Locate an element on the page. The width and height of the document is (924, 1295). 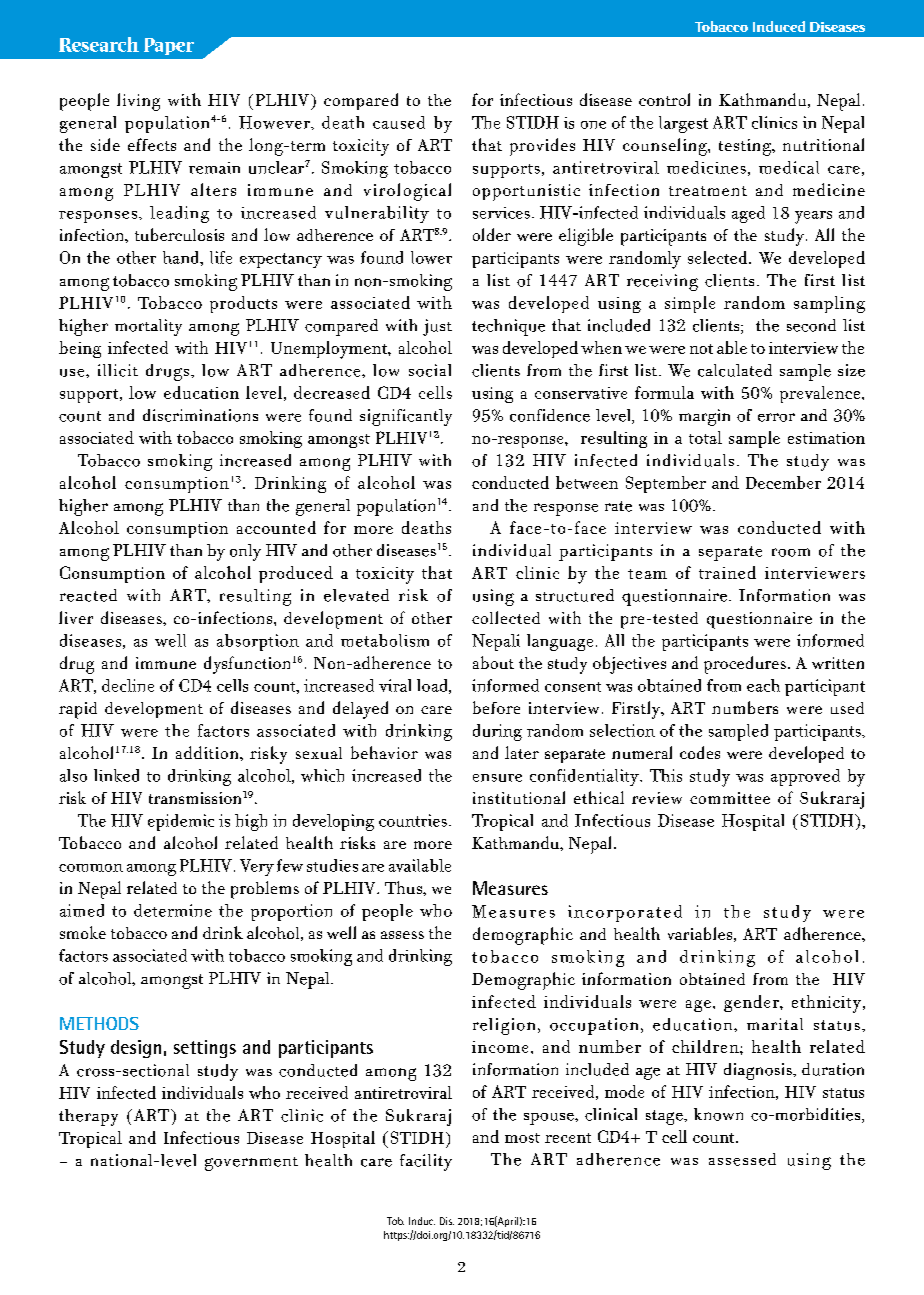
therapy is located at coordinates (88, 1117).
